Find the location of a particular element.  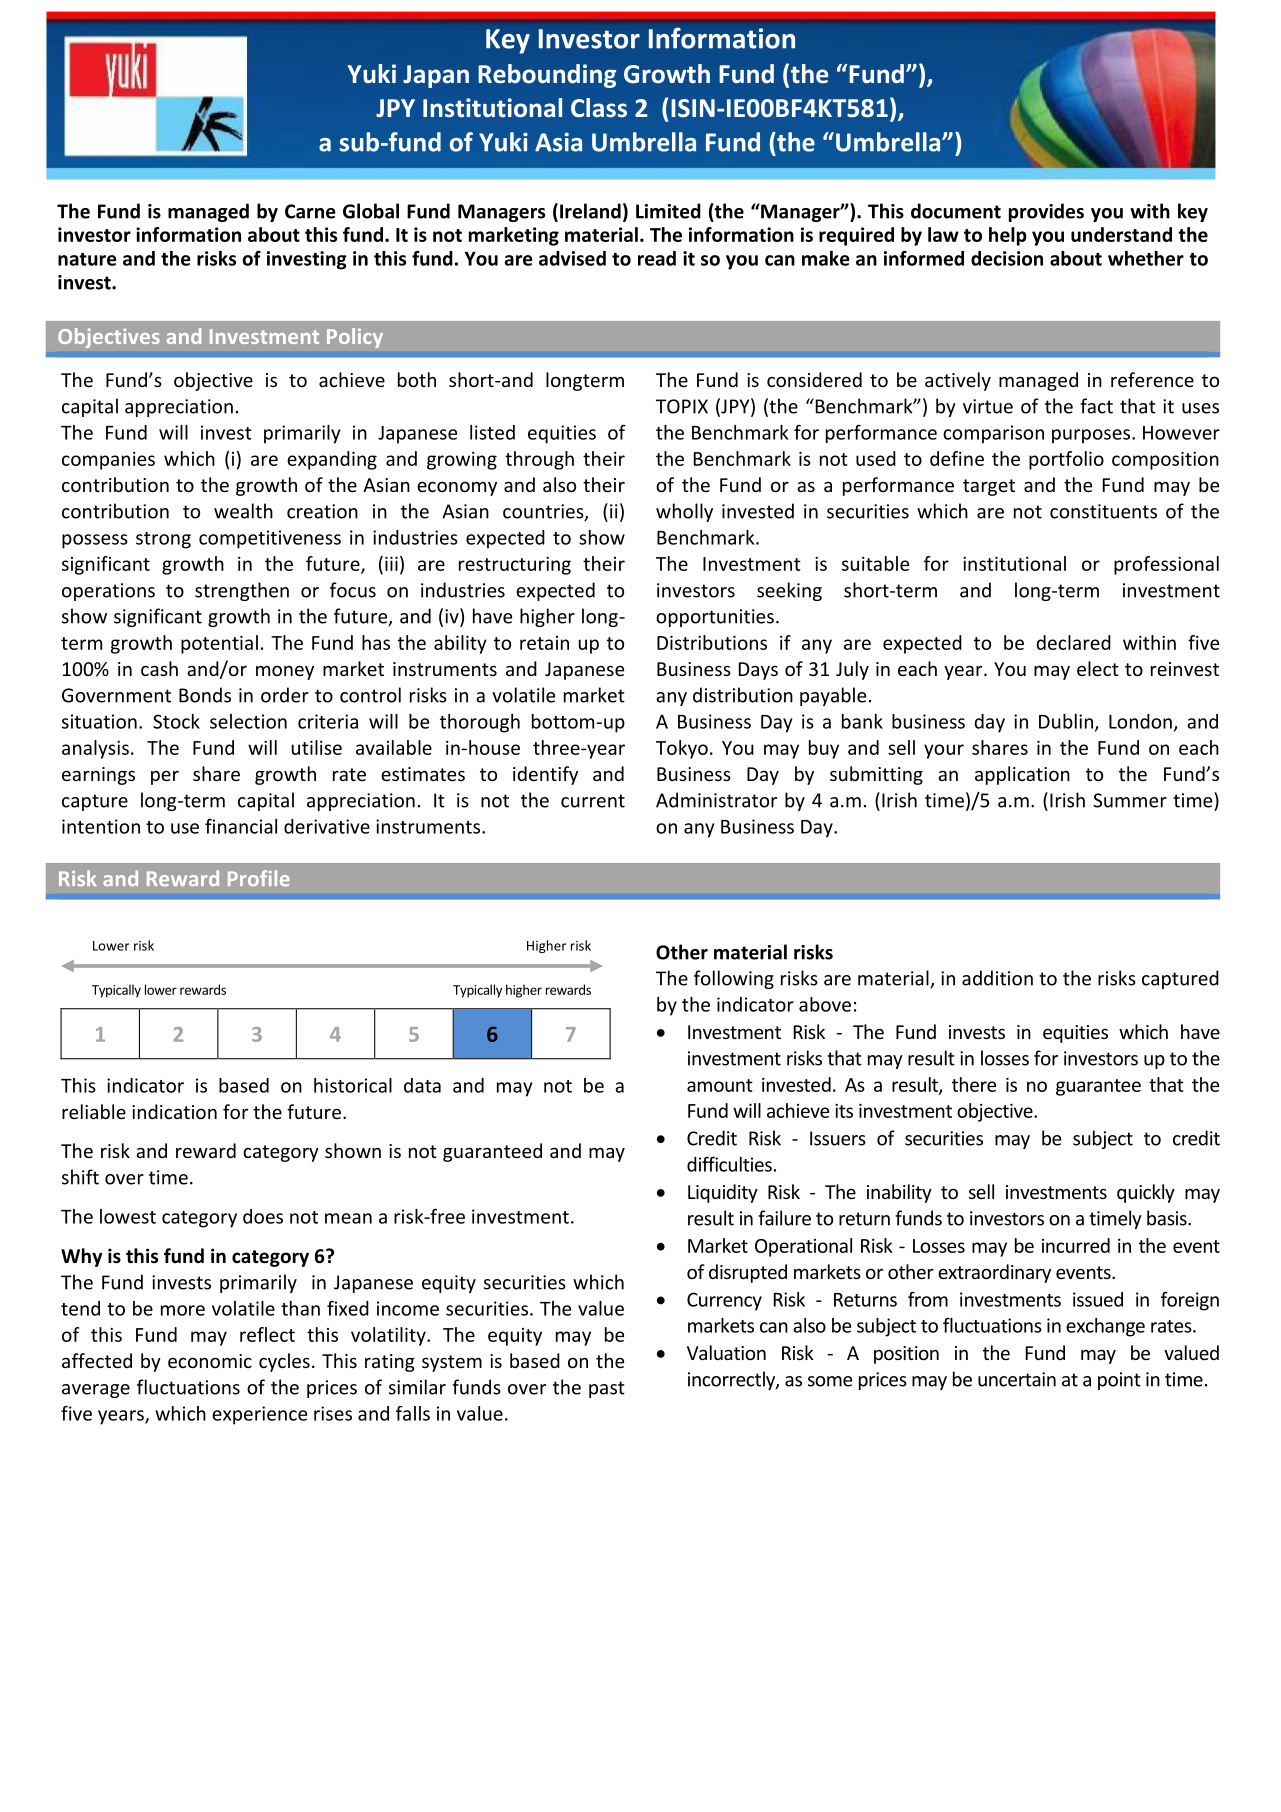

Class is located at coordinates (599, 108).
